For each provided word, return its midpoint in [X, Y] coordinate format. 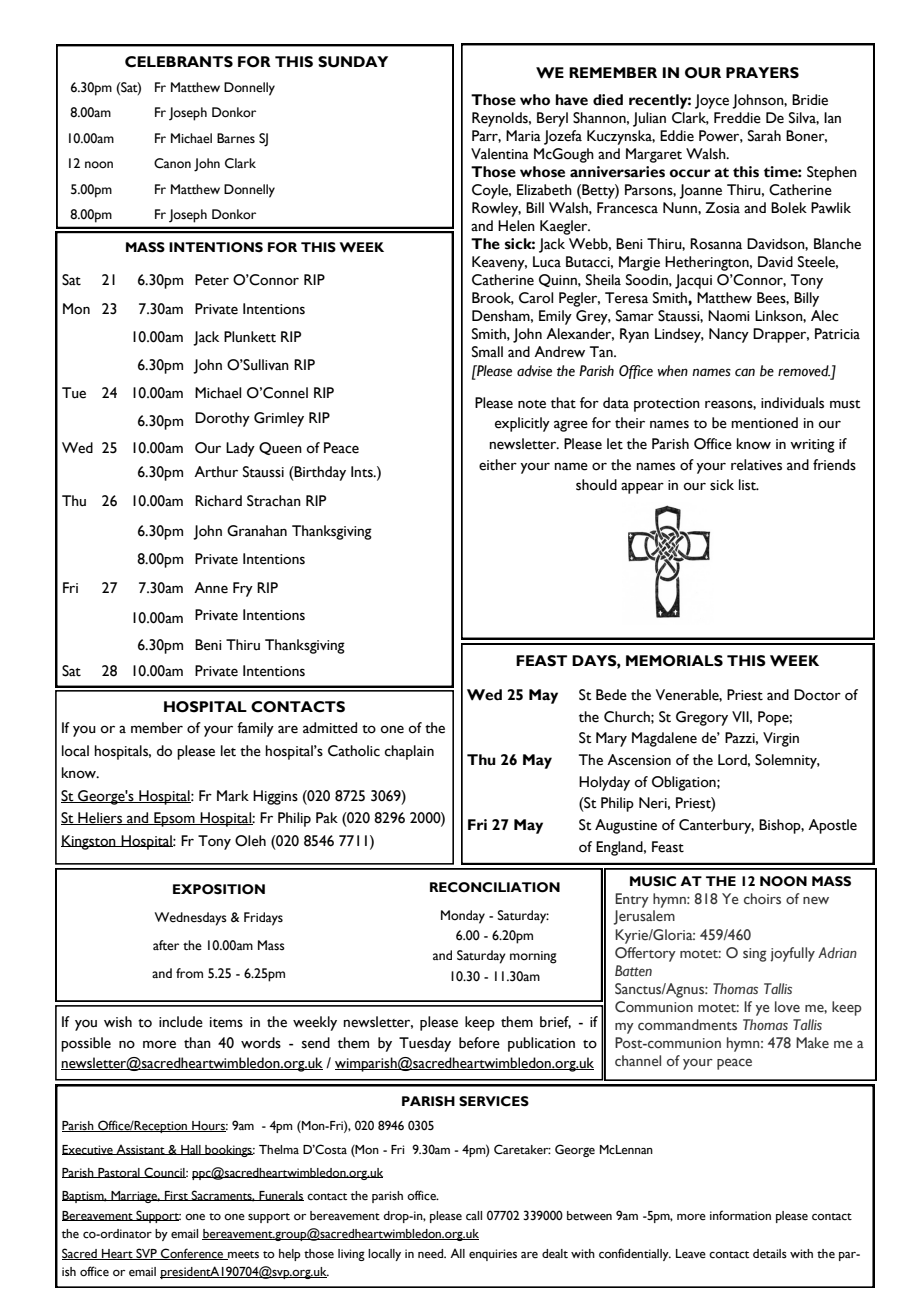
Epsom [174, 819]
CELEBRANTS [179, 62]
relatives [756, 465]
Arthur [216, 472]
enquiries [493, 1255]
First [176, 1196]
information [740, 1215]
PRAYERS [762, 73]
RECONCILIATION [495, 887]
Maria [523, 135]
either [498, 465]
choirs [762, 899]
